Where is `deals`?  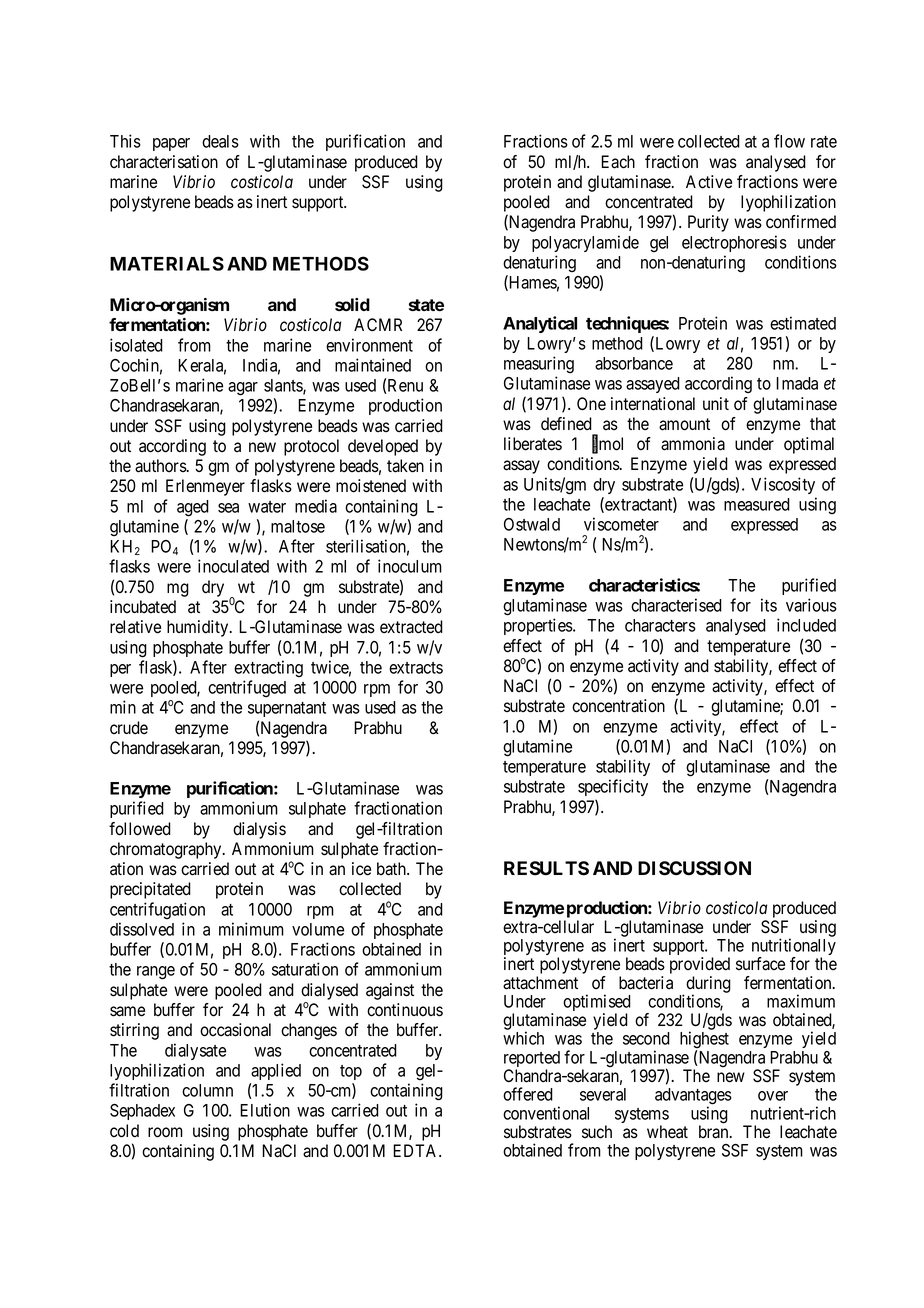
deals is located at coordinates (220, 141).
